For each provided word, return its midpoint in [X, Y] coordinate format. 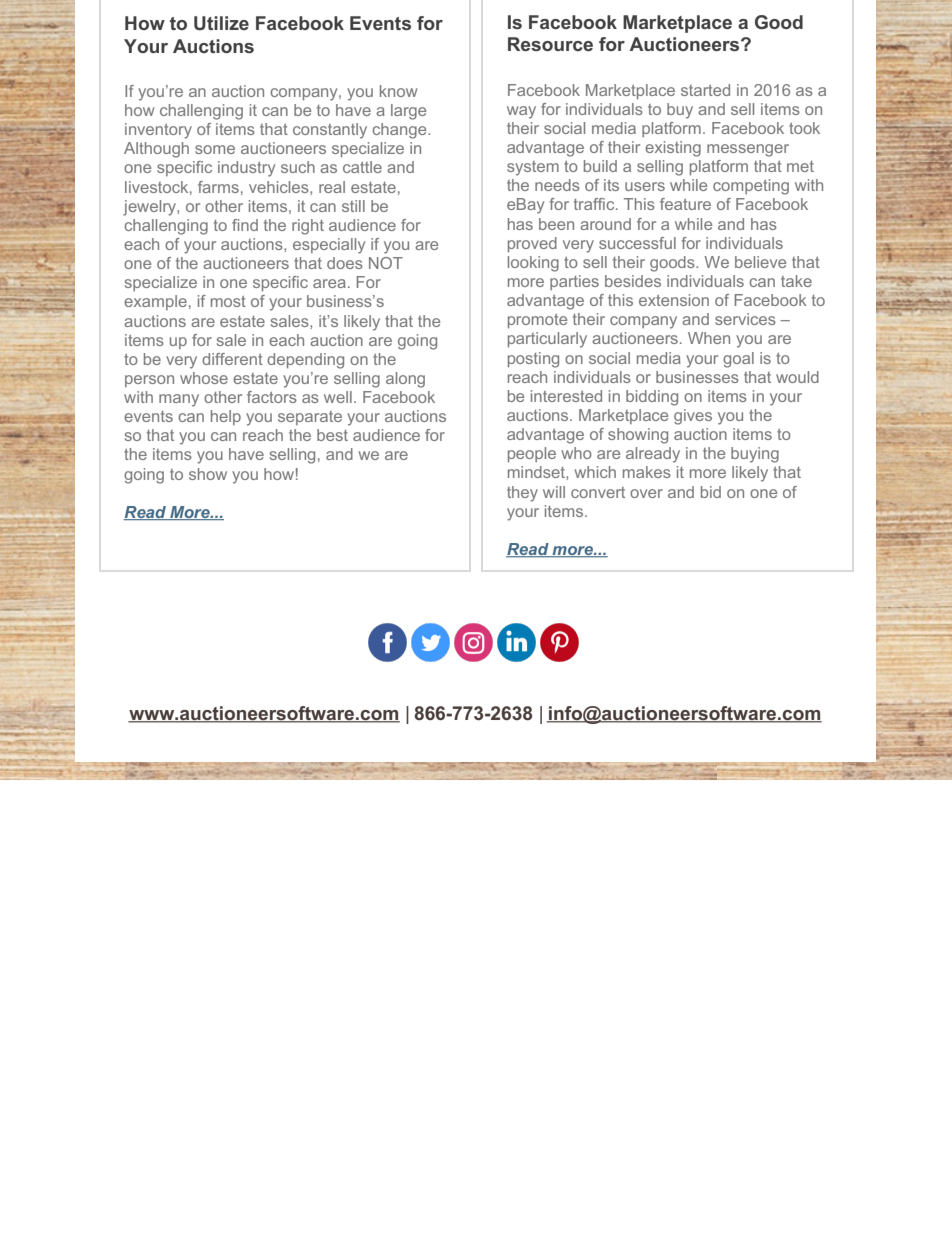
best [332, 435]
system [533, 168]
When [709, 338]
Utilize [221, 23]
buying [755, 455]
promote [537, 321]
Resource [550, 44]
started [705, 90]
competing [751, 187]
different [232, 359]
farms [218, 187]
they [522, 494]
